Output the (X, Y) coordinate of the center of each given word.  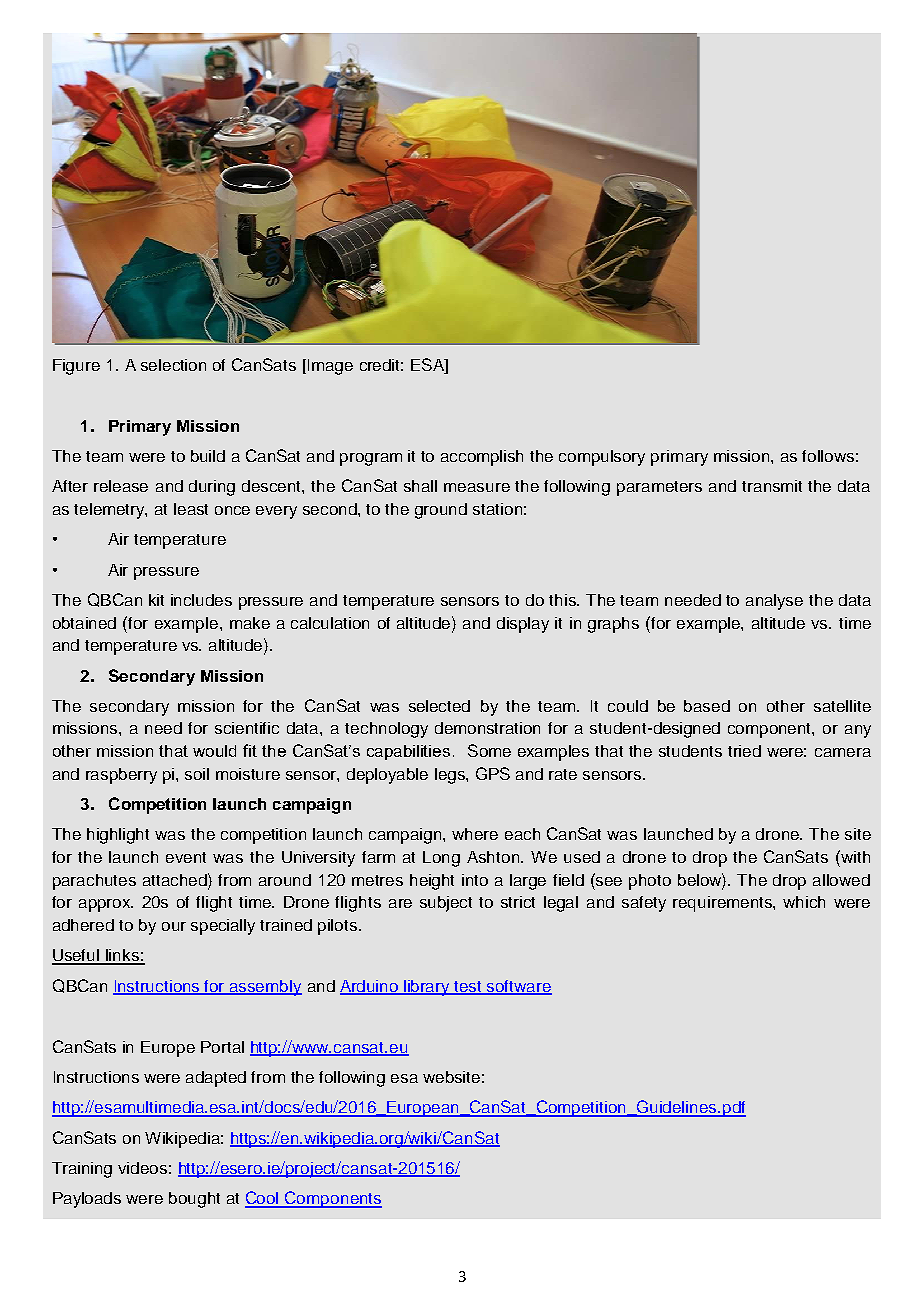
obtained (84, 623)
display (523, 625)
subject (446, 904)
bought (194, 1200)
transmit (772, 486)
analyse (774, 602)
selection (173, 365)
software (518, 987)
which (804, 902)
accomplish (482, 458)
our (174, 926)
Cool (263, 1199)
